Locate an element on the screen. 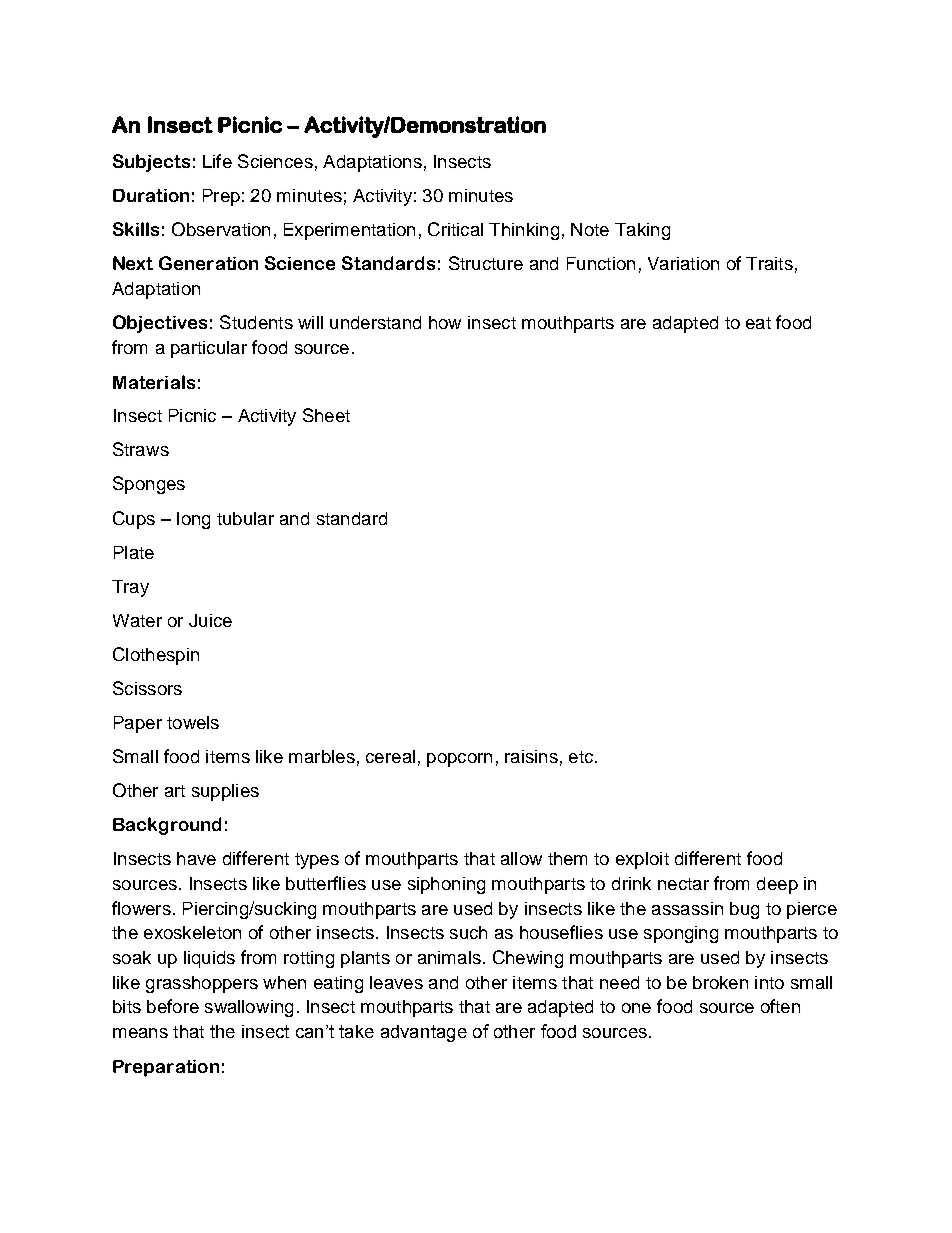 The height and width of the screenshot is (1233, 952). Life is located at coordinates (217, 161).
